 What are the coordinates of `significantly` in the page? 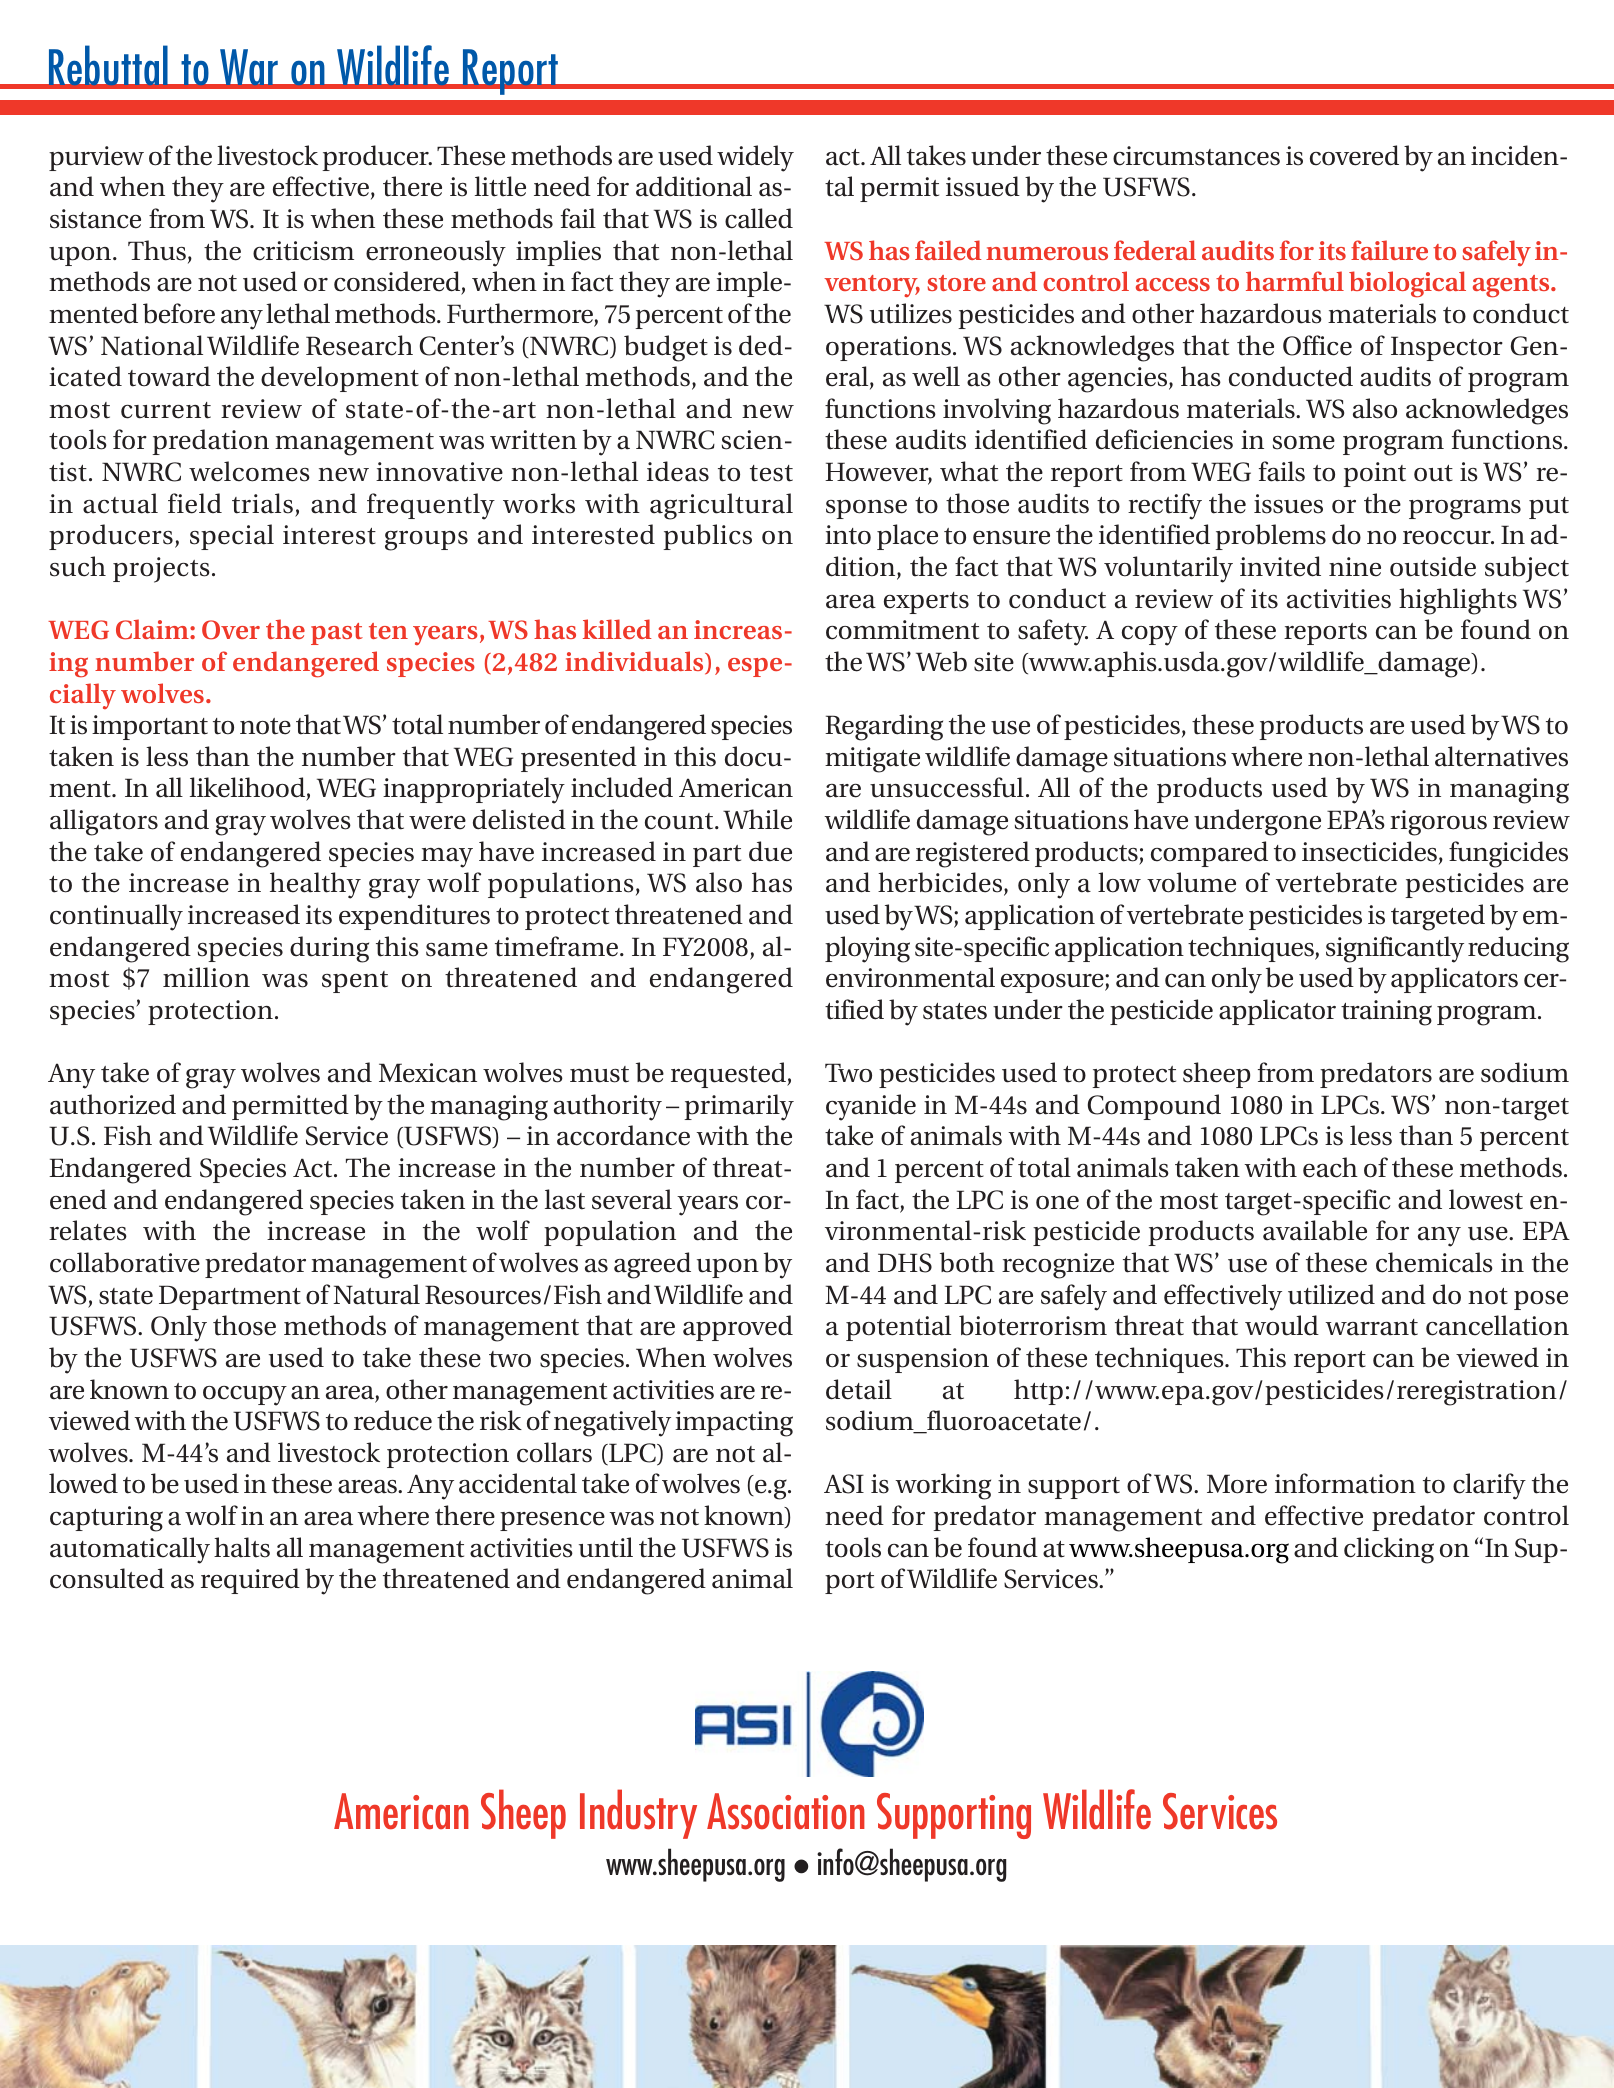 It's located at (1395, 949).
